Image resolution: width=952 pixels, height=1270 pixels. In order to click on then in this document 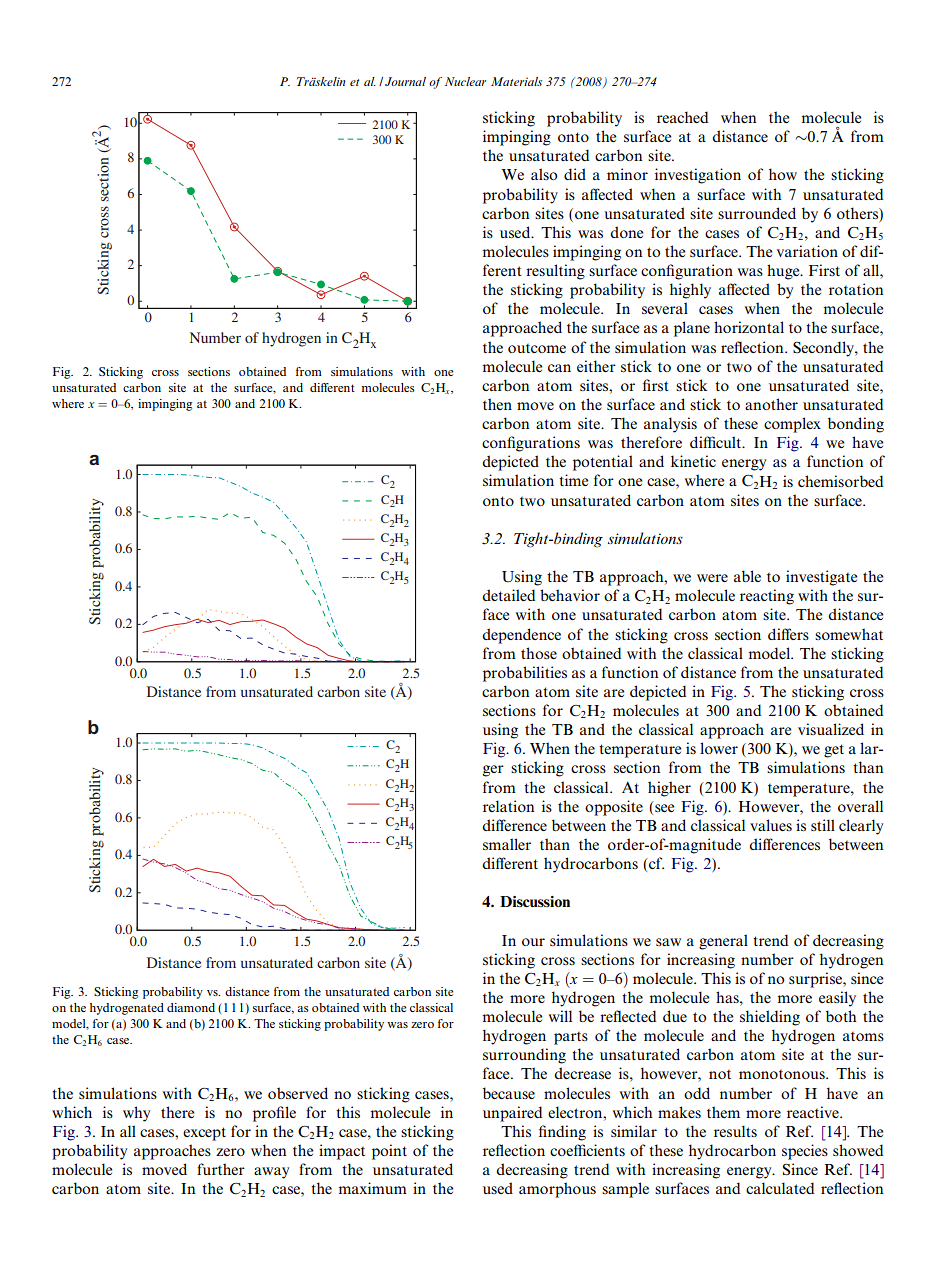, I will do `click(497, 404)`.
